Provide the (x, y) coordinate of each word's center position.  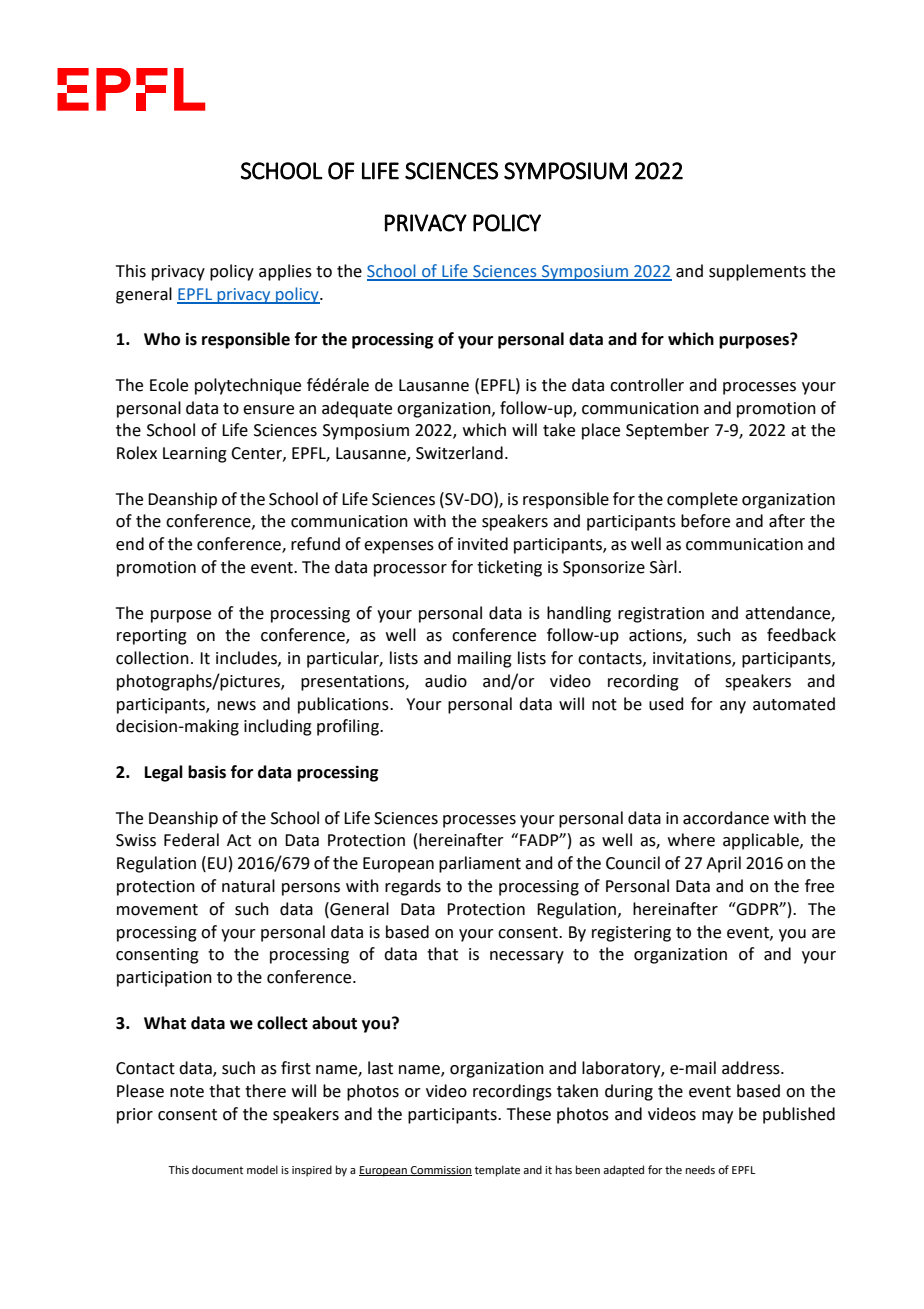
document (217, 1169)
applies (285, 272)
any (733, 707)
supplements (757, 272)
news (237, 706)
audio (446, 681)
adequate (357, 409)
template (497, 1171)
